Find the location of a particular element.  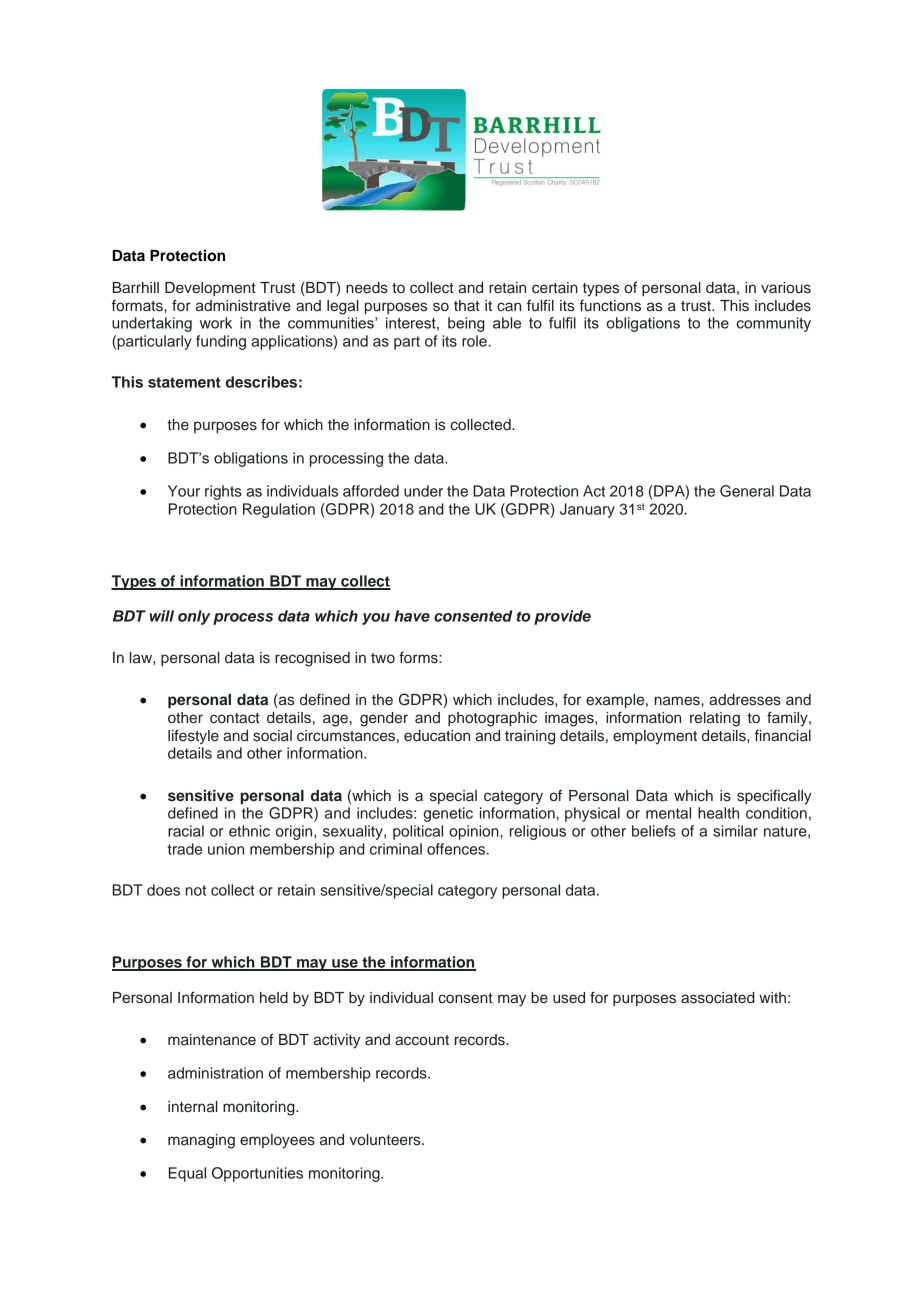

work is located at coordinates (216, 323).
